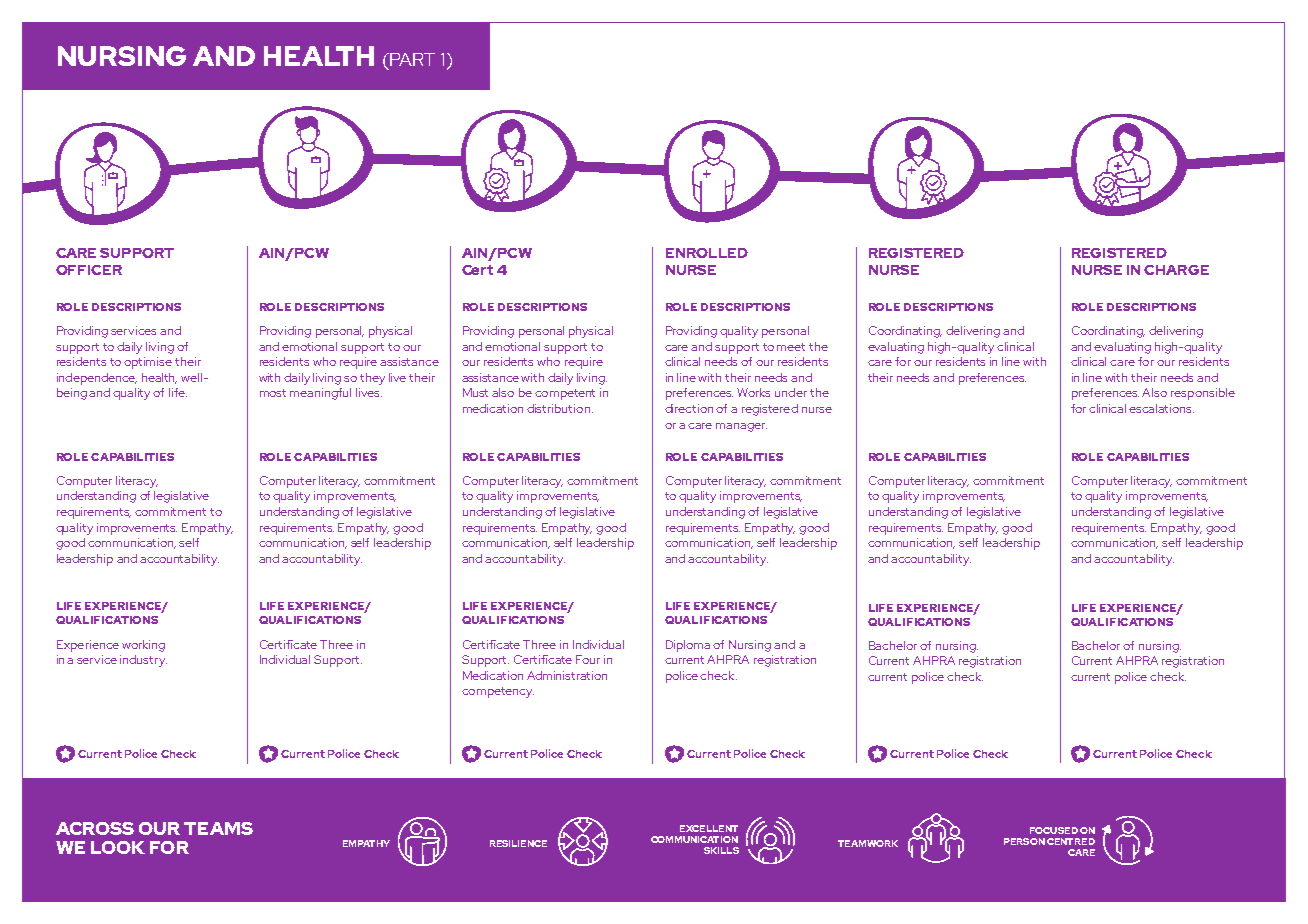 The height and width of the page is (924, 1308). I want to click on TEAMS, so click(218, 828).
